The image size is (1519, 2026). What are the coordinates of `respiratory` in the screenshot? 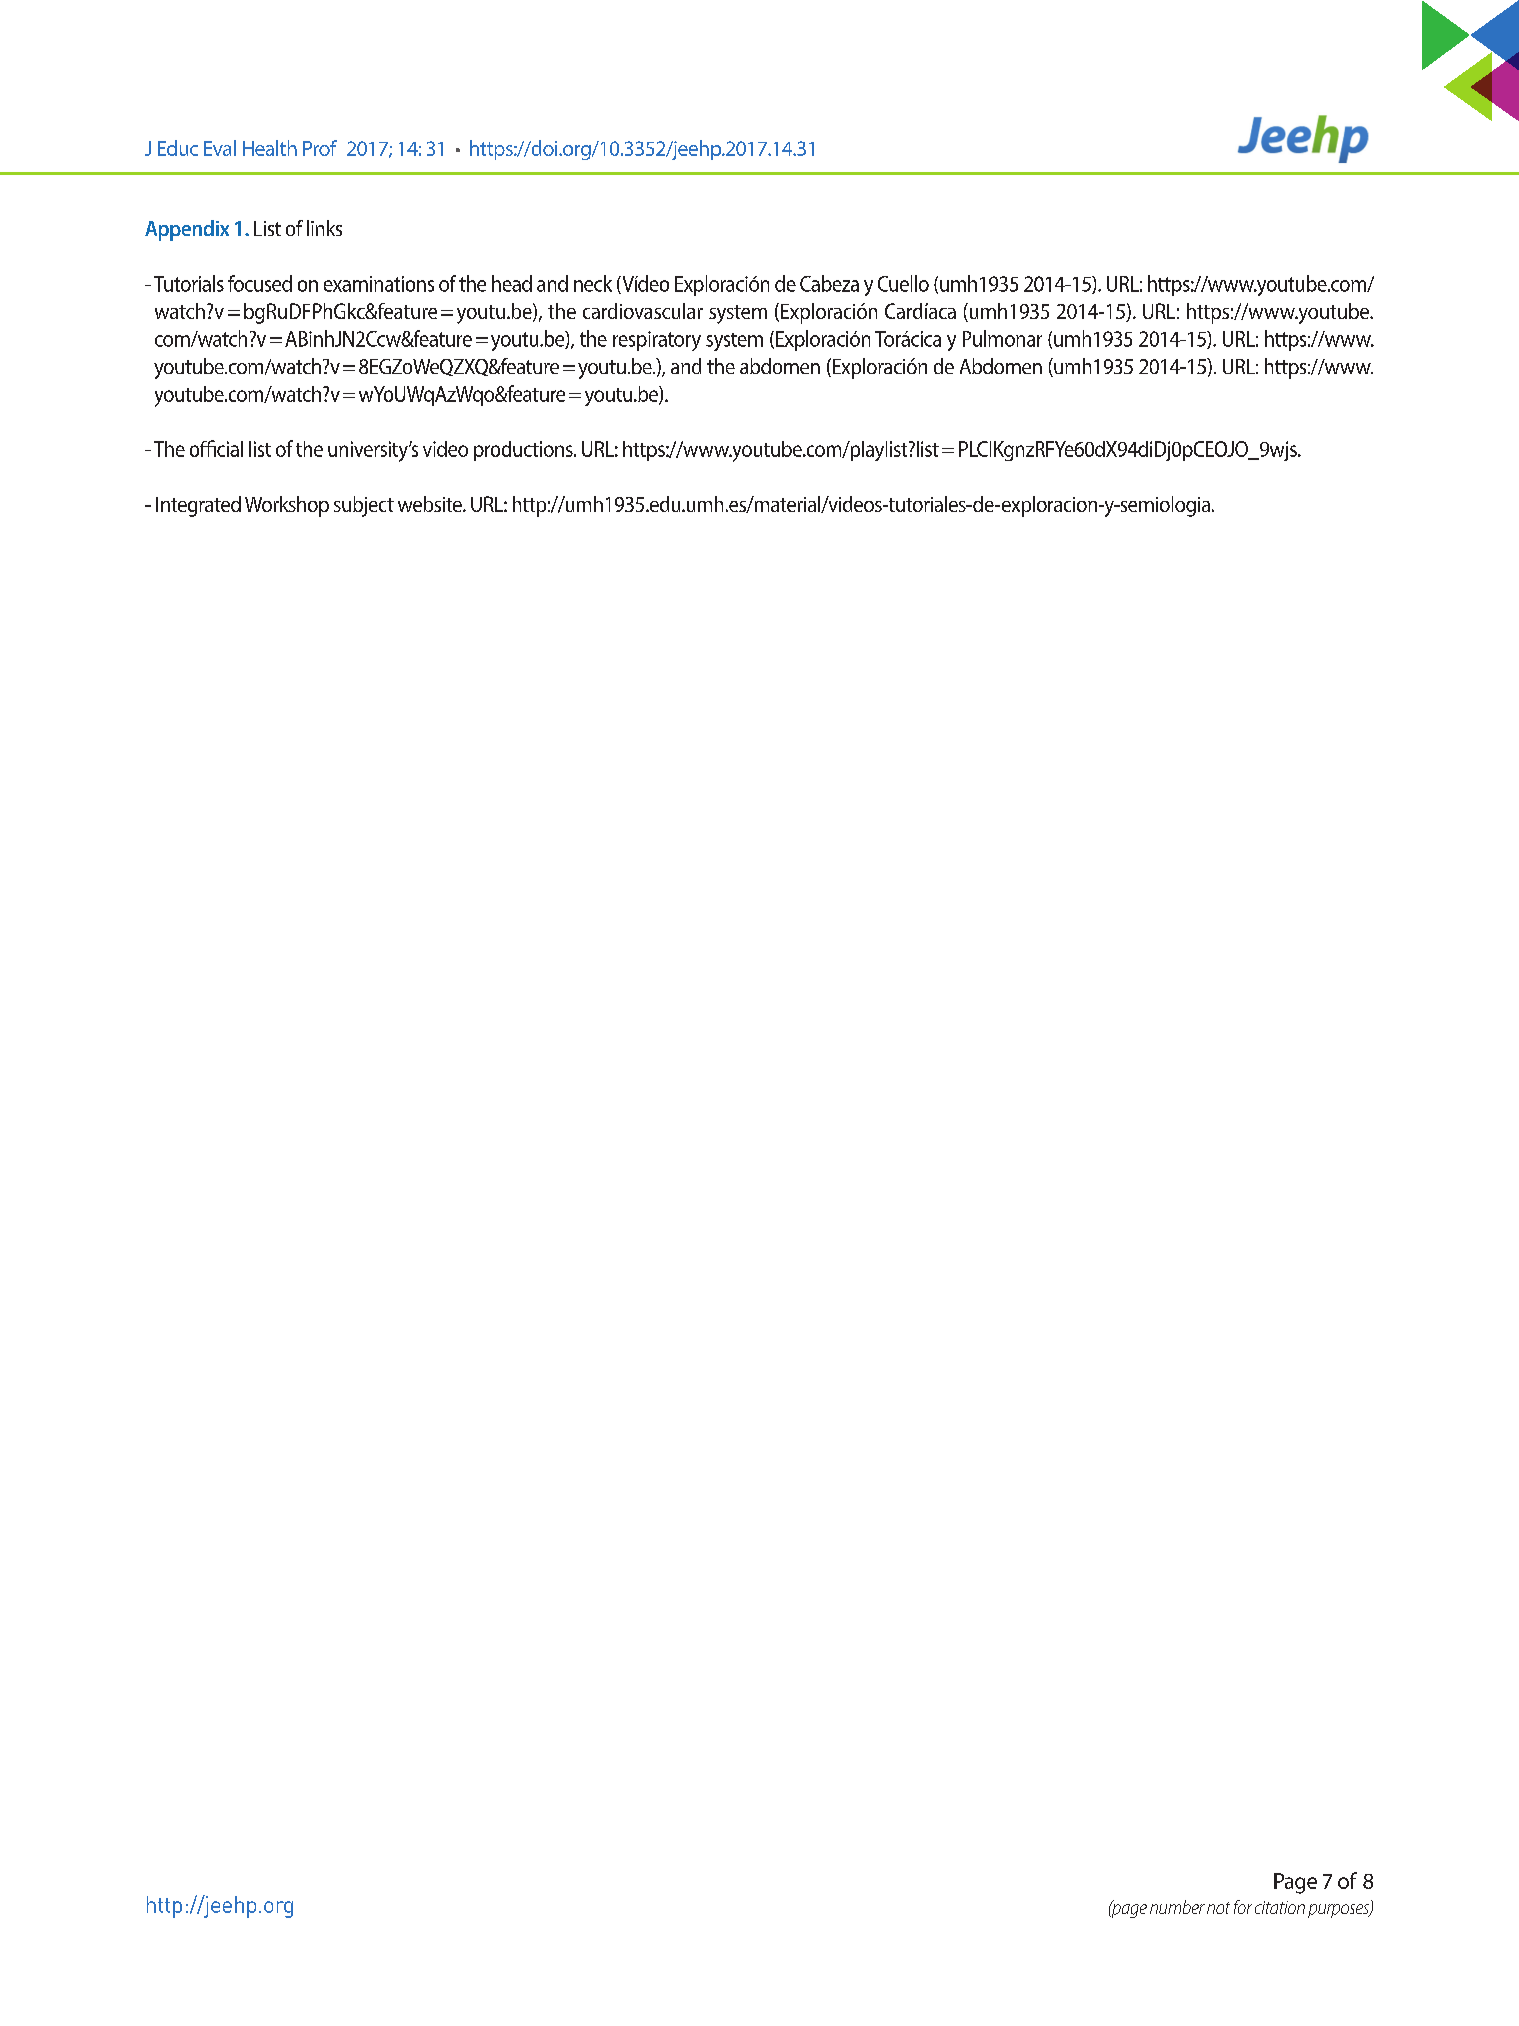 It's located at (657, 341).
